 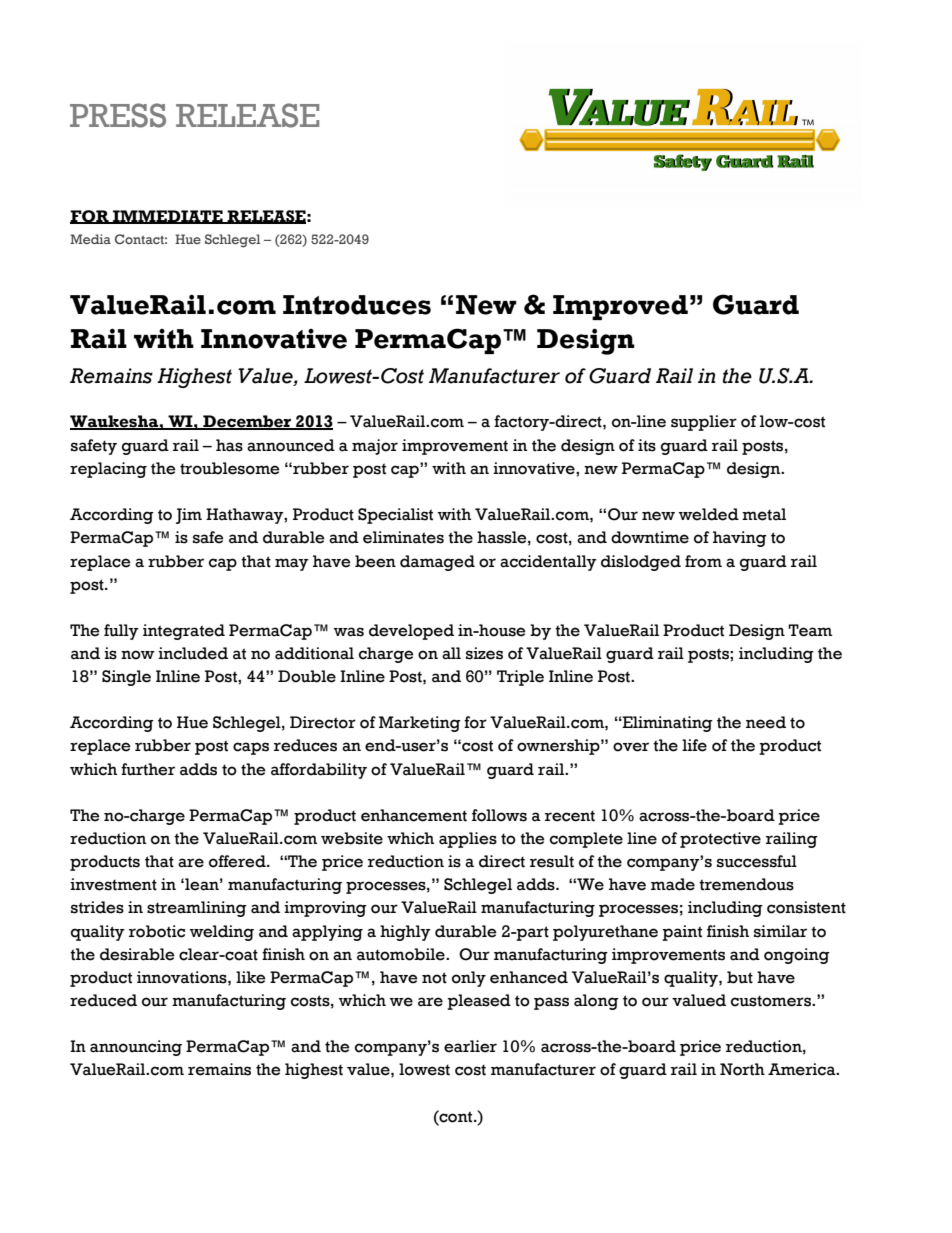 I want to click on December, so click(x=247, y=422).
